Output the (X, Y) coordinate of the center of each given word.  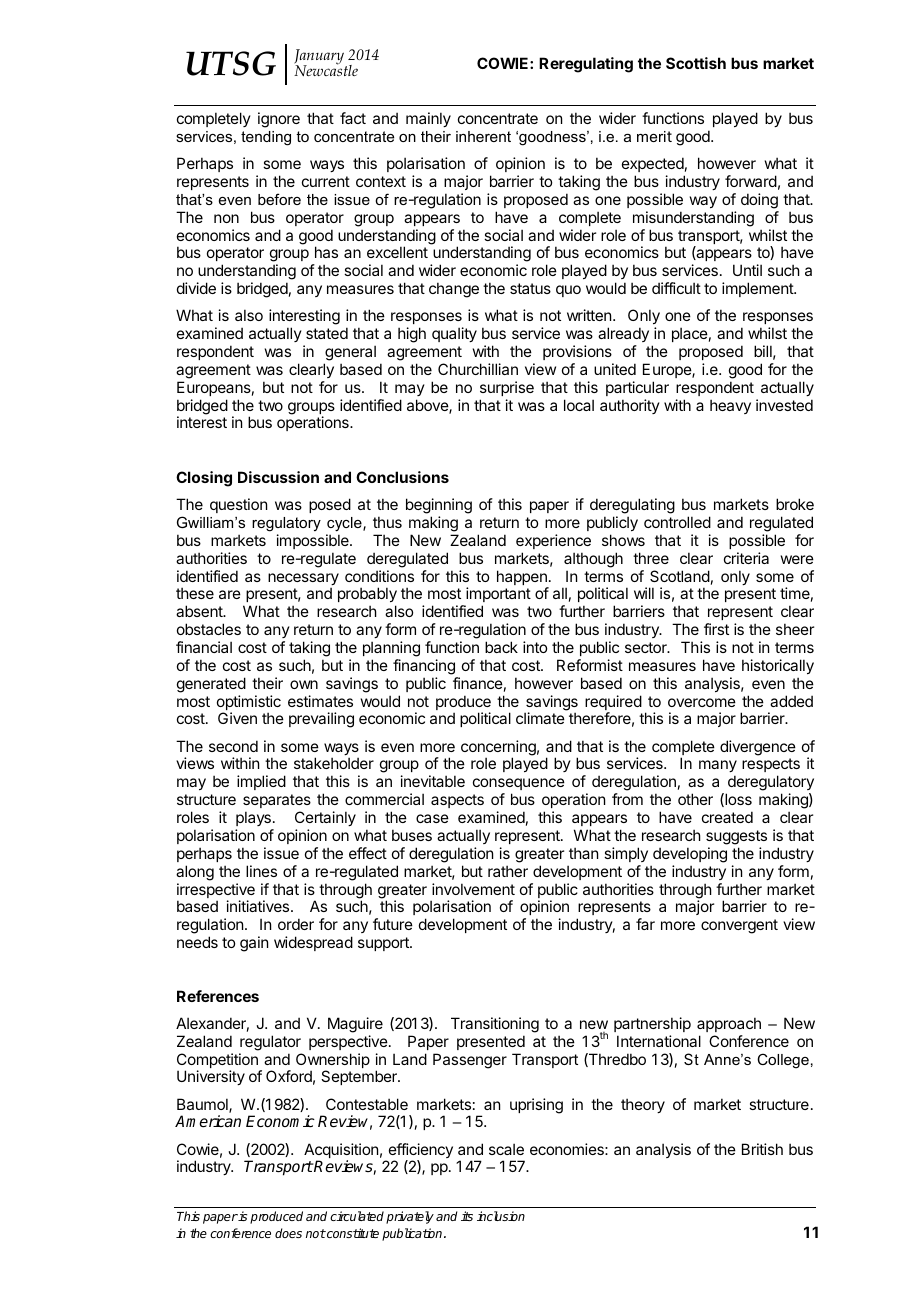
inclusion (501, 1216)
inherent (483, 136)
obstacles (209, 629)
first (716, 629)
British (762, 1149)
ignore (279, 120)
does (288, 1233)
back (501, 647)
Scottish (696, 63)
